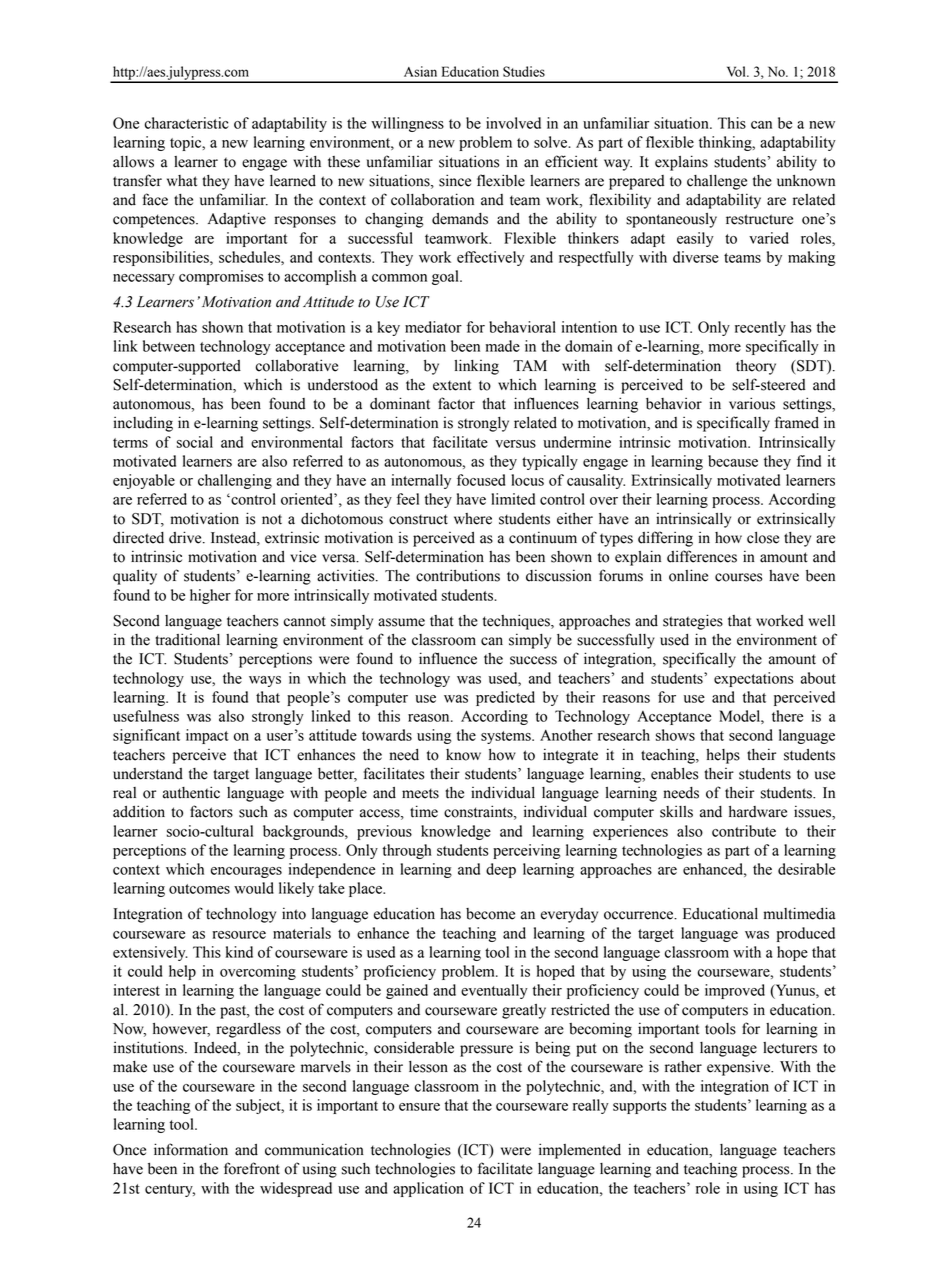  What do you see at coordinates (187, 639) in the document?
I see `traditional` at bounding box center [187, 639].
